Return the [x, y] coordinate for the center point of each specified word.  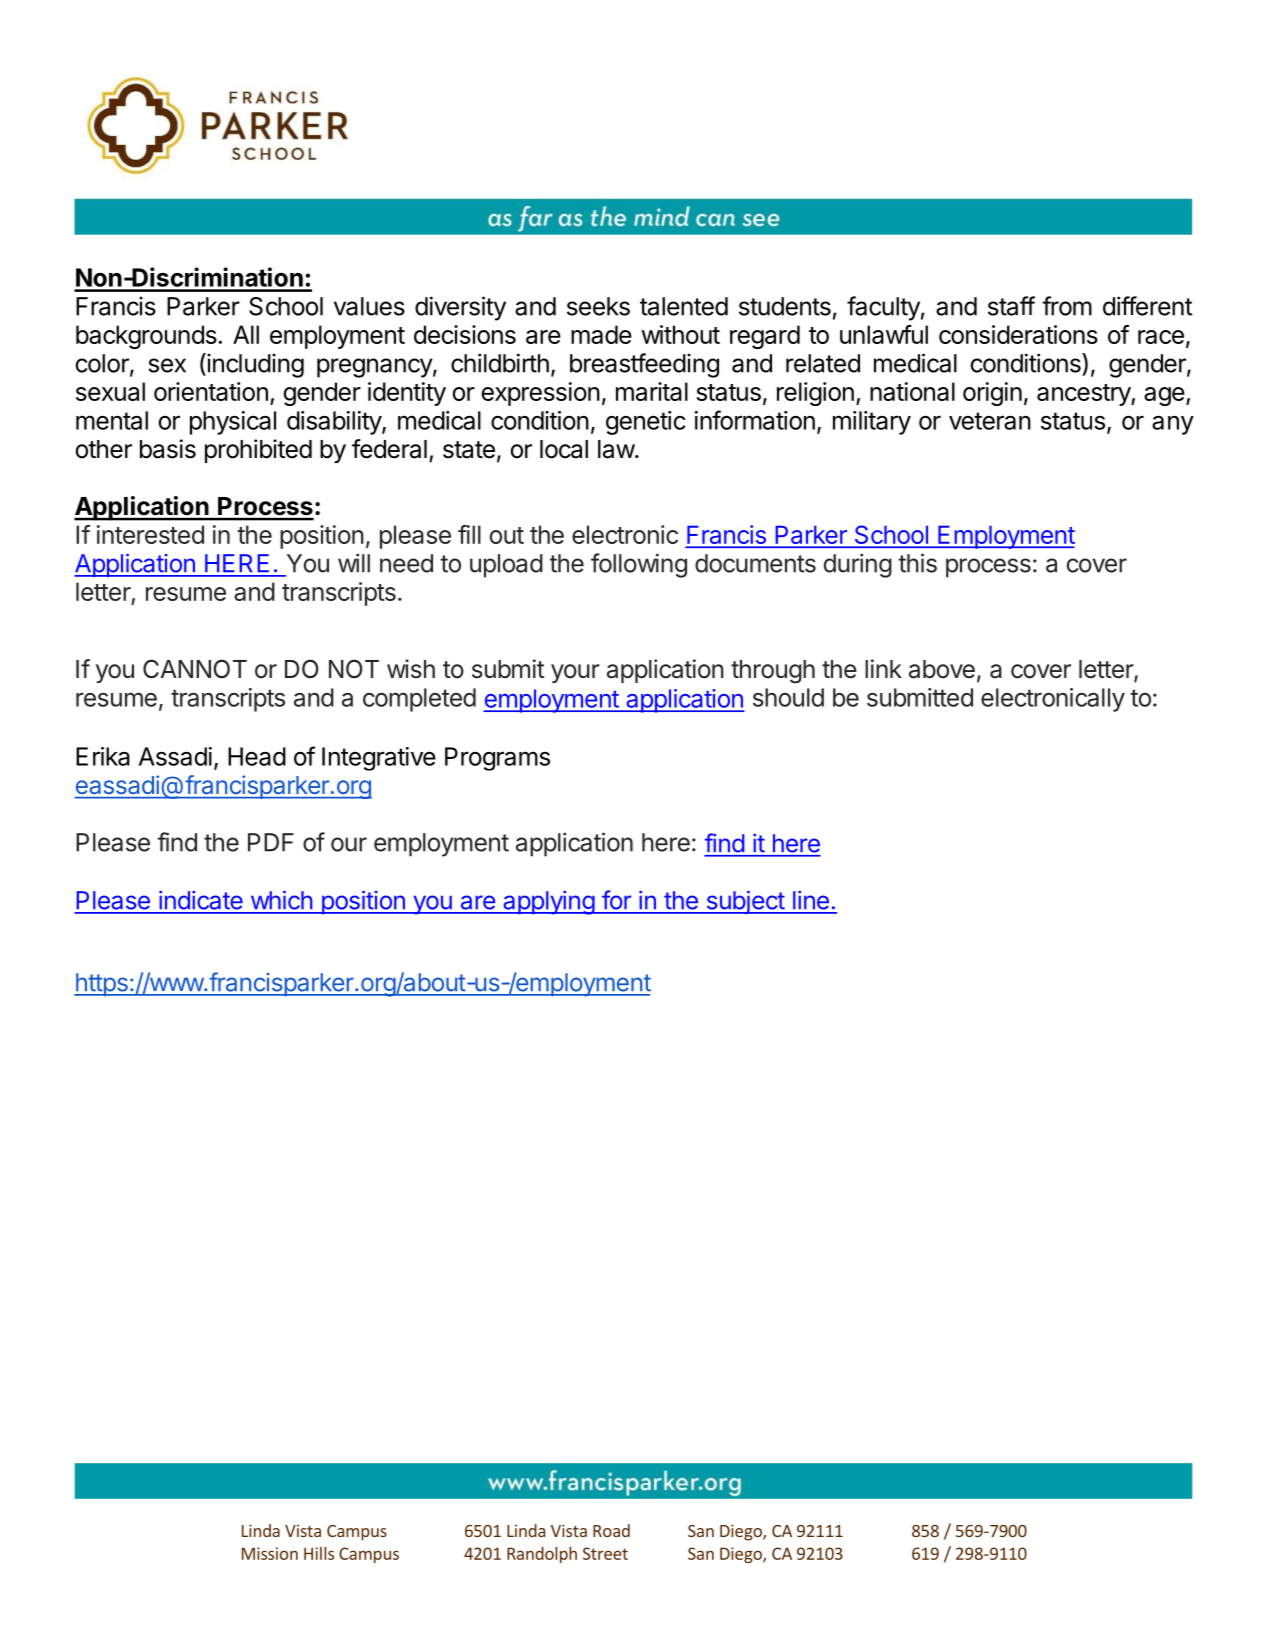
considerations [1018, 334]
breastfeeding [644, 365]
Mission [270, 1553]
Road [611, 1530]
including [254, 365]
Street [605, 1553]
